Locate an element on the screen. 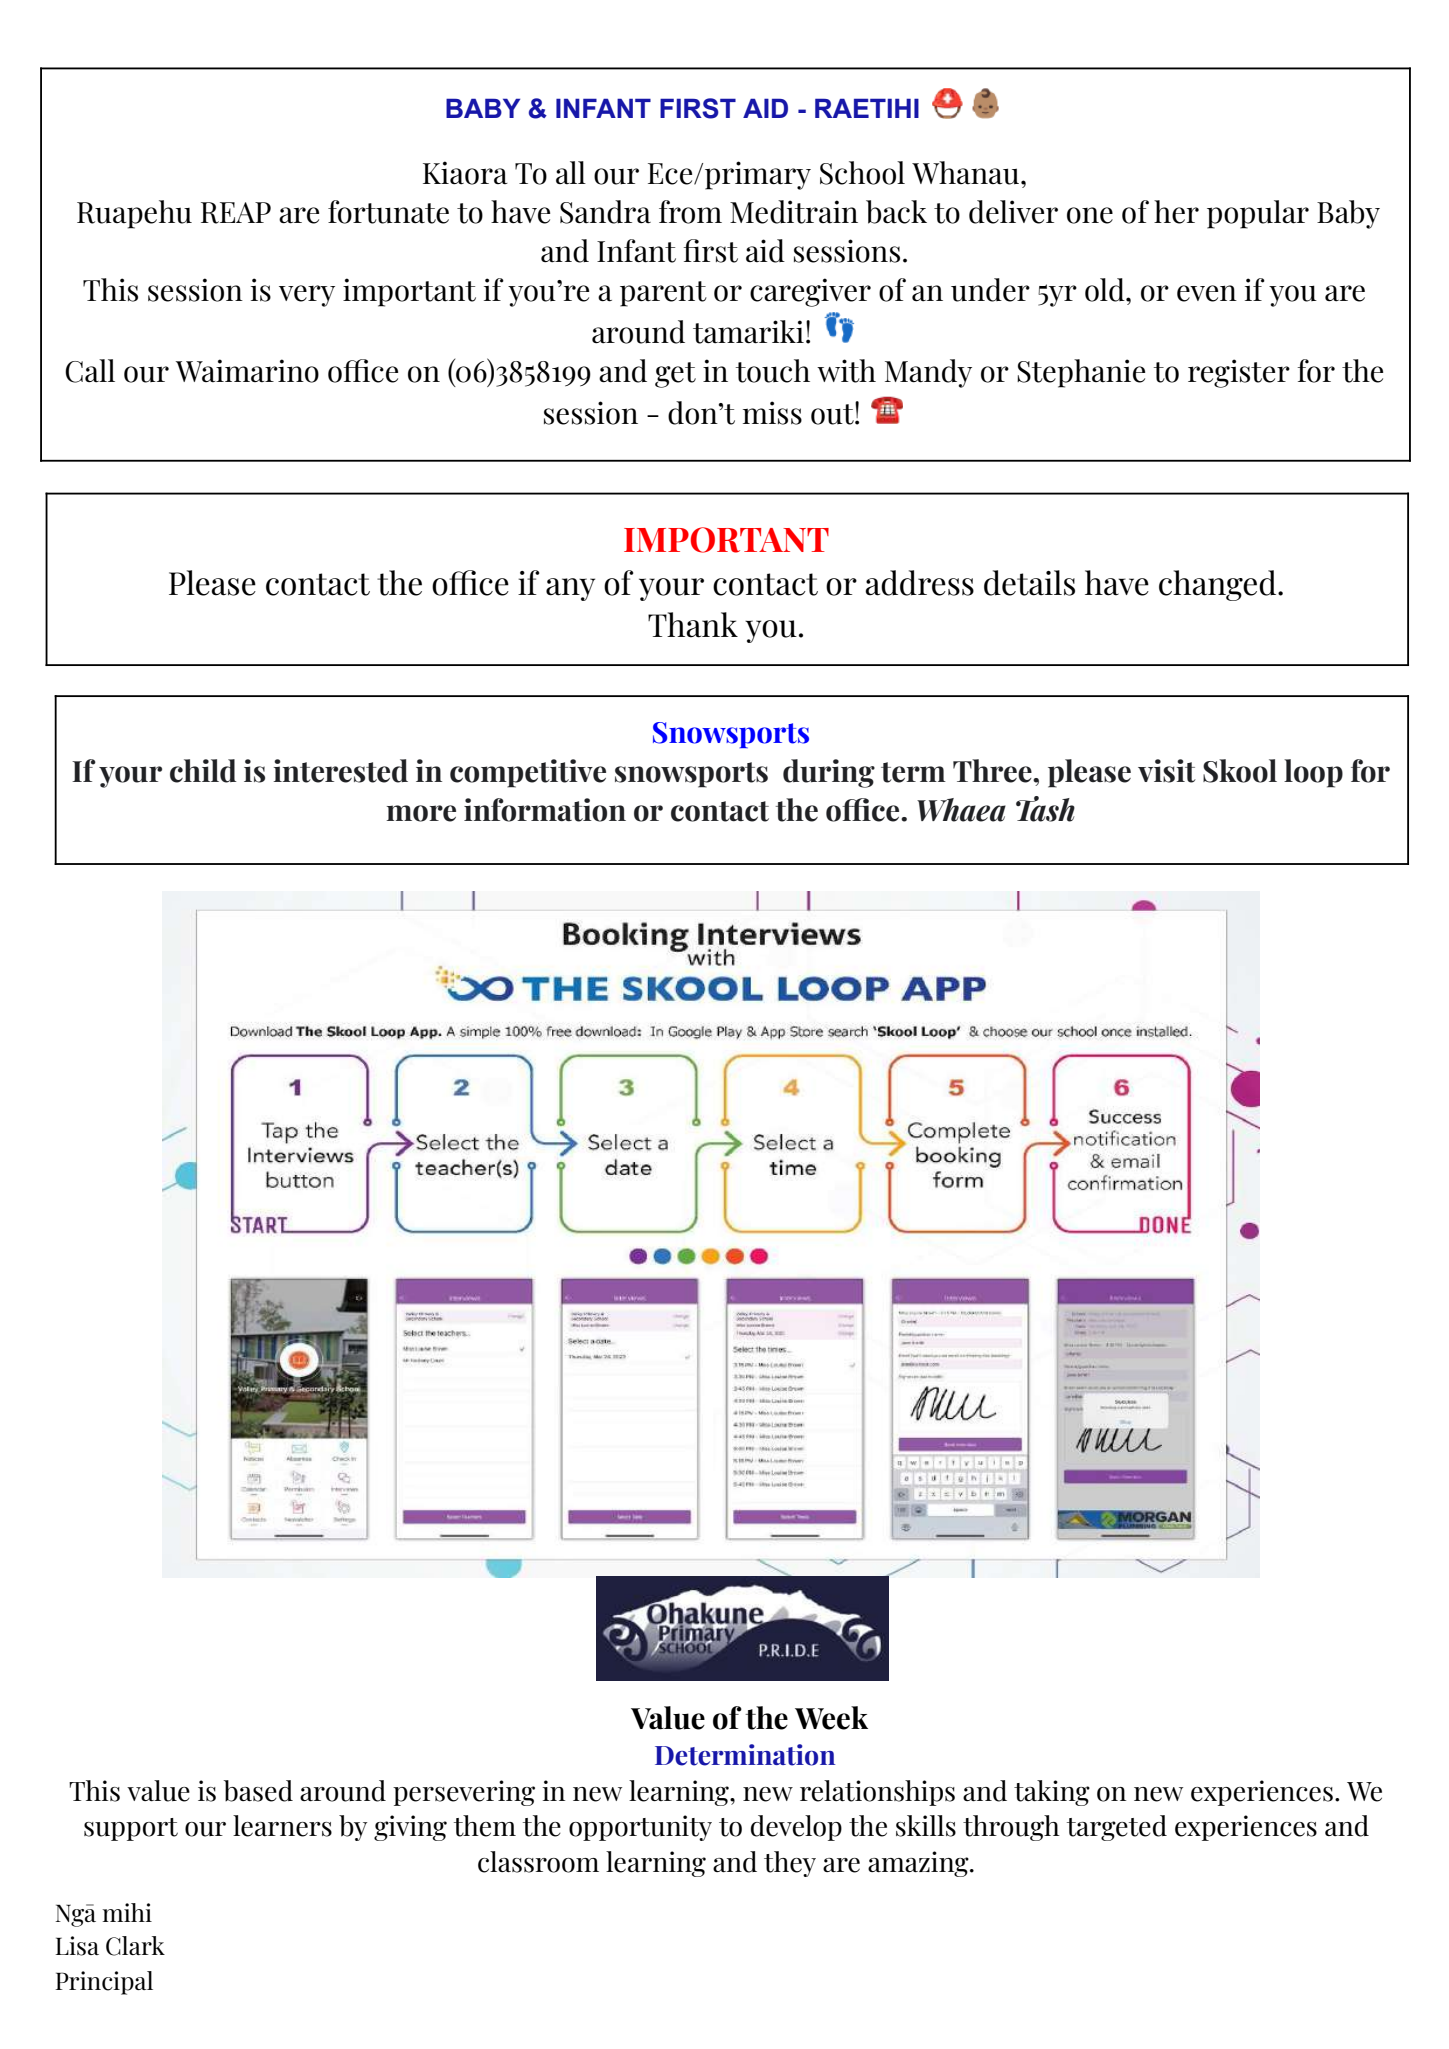 This screenshot has width=1449, height=2049. visit is located at coordinates (1167, 771).
